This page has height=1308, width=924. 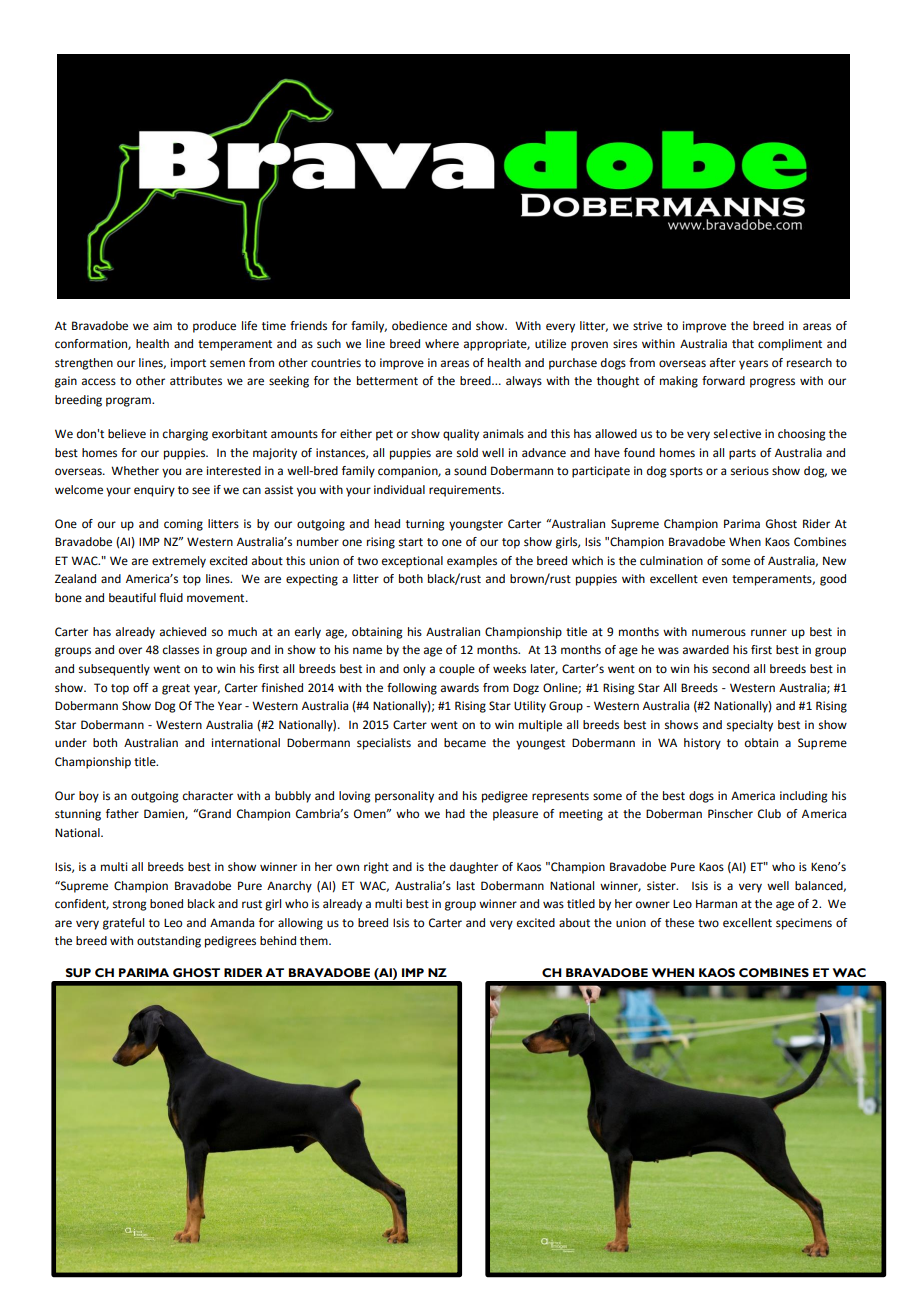 What do you see at coordinates (208, 796) in the page?
I see `character` at bounding box center [208, 796].
